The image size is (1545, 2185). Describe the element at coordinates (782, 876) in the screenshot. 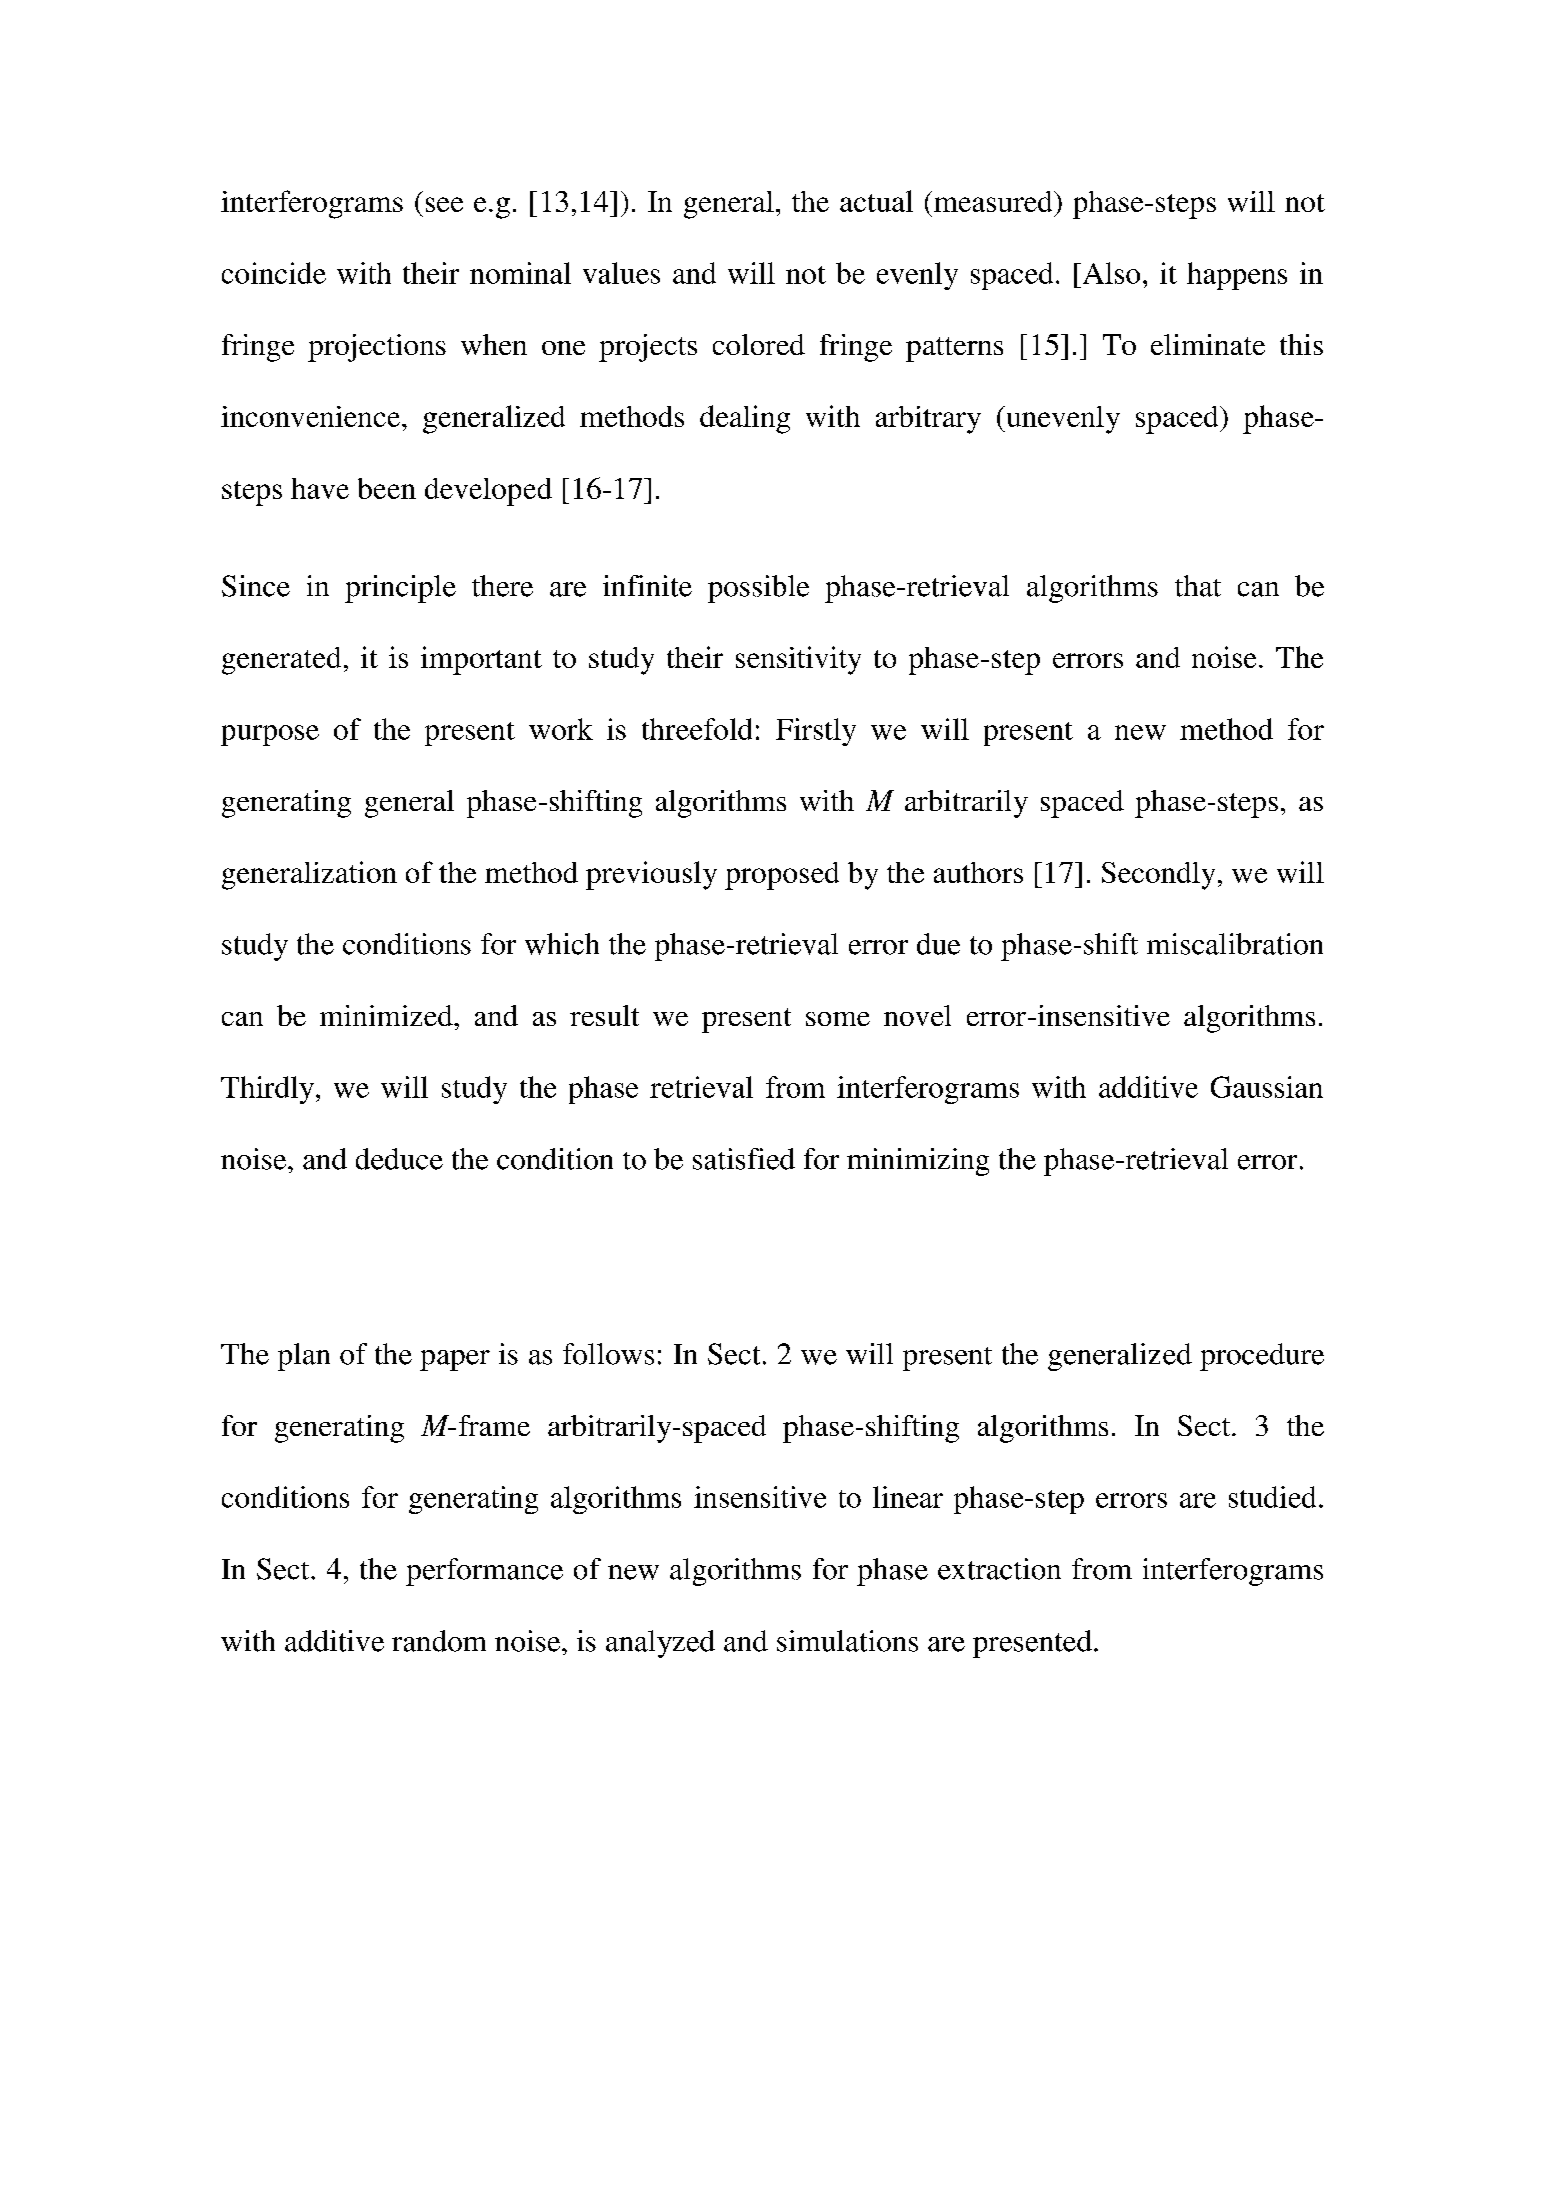

I see `proposed` at that location.
